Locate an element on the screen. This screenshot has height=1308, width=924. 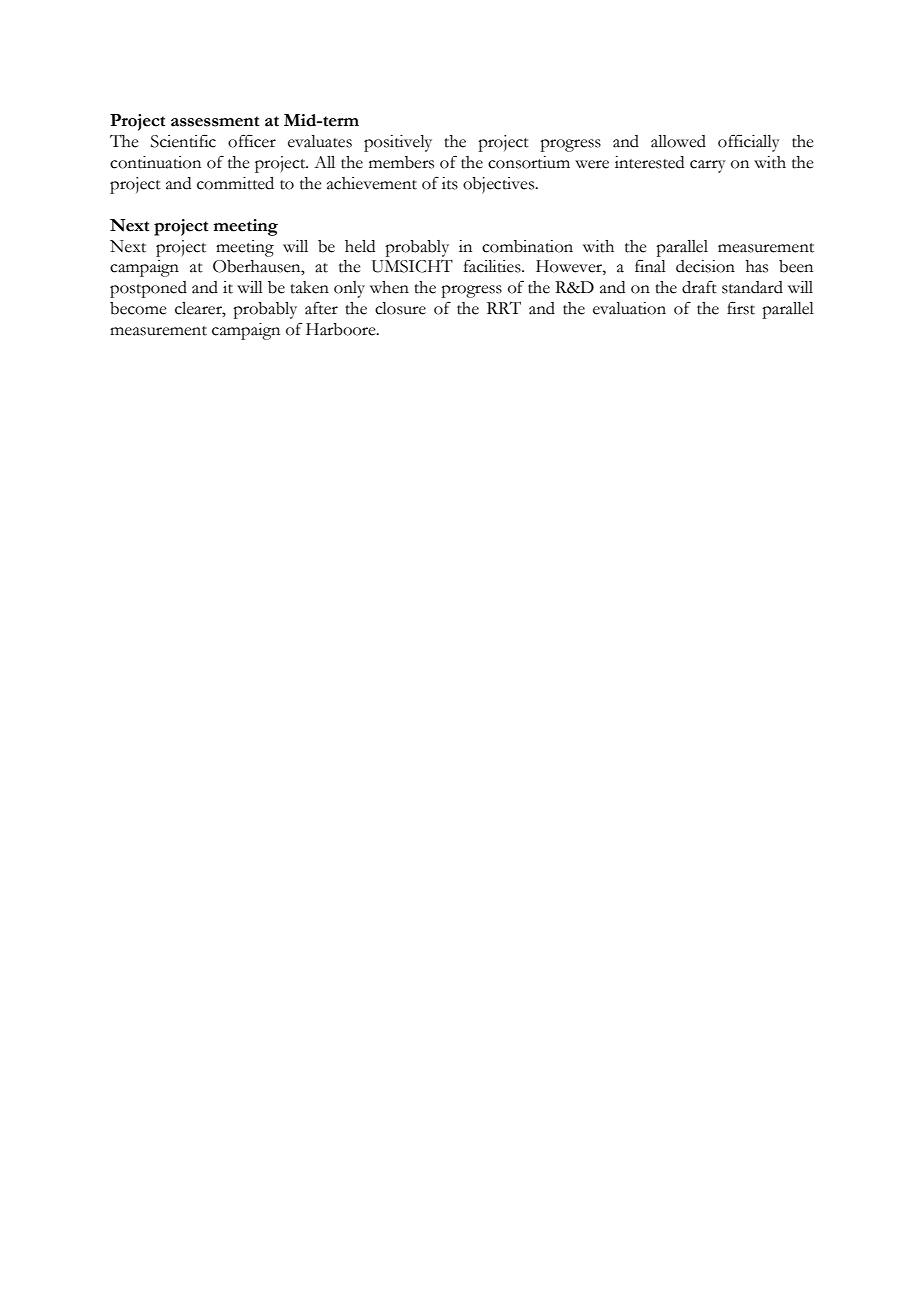
first is located at coordinates (741, 308).
